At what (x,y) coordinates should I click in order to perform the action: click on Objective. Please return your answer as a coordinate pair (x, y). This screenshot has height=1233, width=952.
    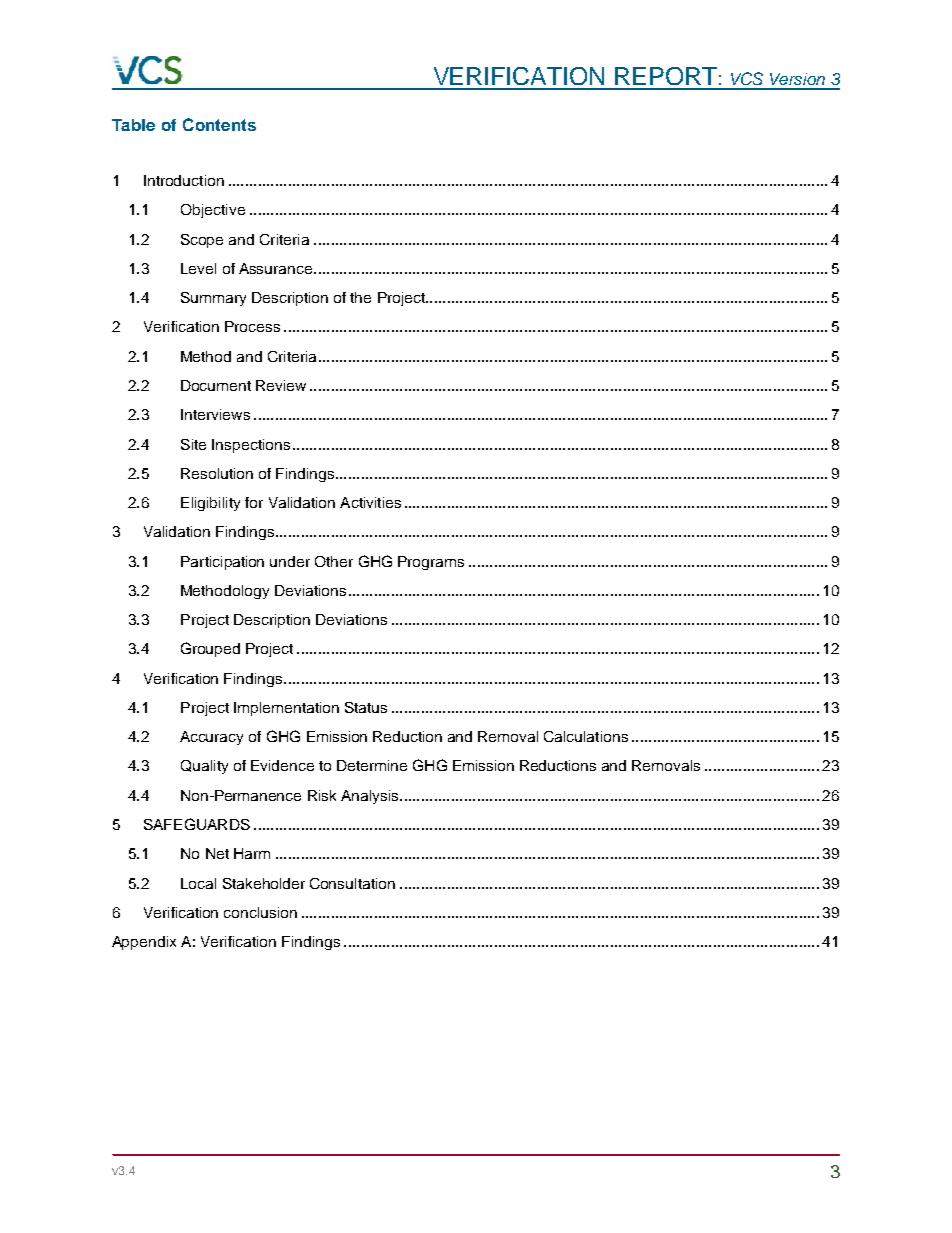
    Looking at the image, I should click on (213, 211).
